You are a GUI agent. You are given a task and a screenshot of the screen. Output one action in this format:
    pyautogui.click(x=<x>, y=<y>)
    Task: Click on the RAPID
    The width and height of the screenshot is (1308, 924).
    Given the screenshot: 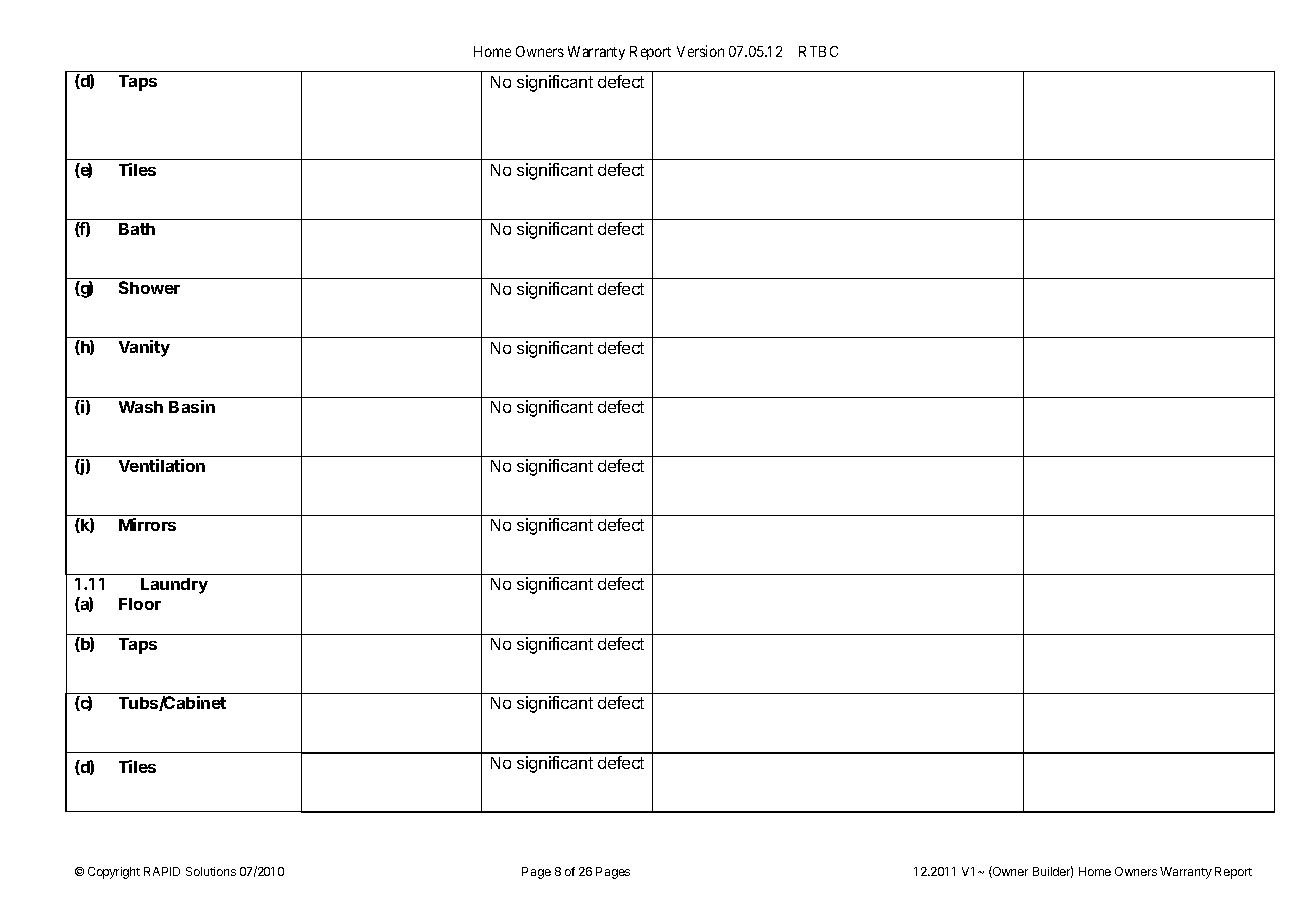 What is the action you would take?
    pyautogui.click(x=162, y=871)
